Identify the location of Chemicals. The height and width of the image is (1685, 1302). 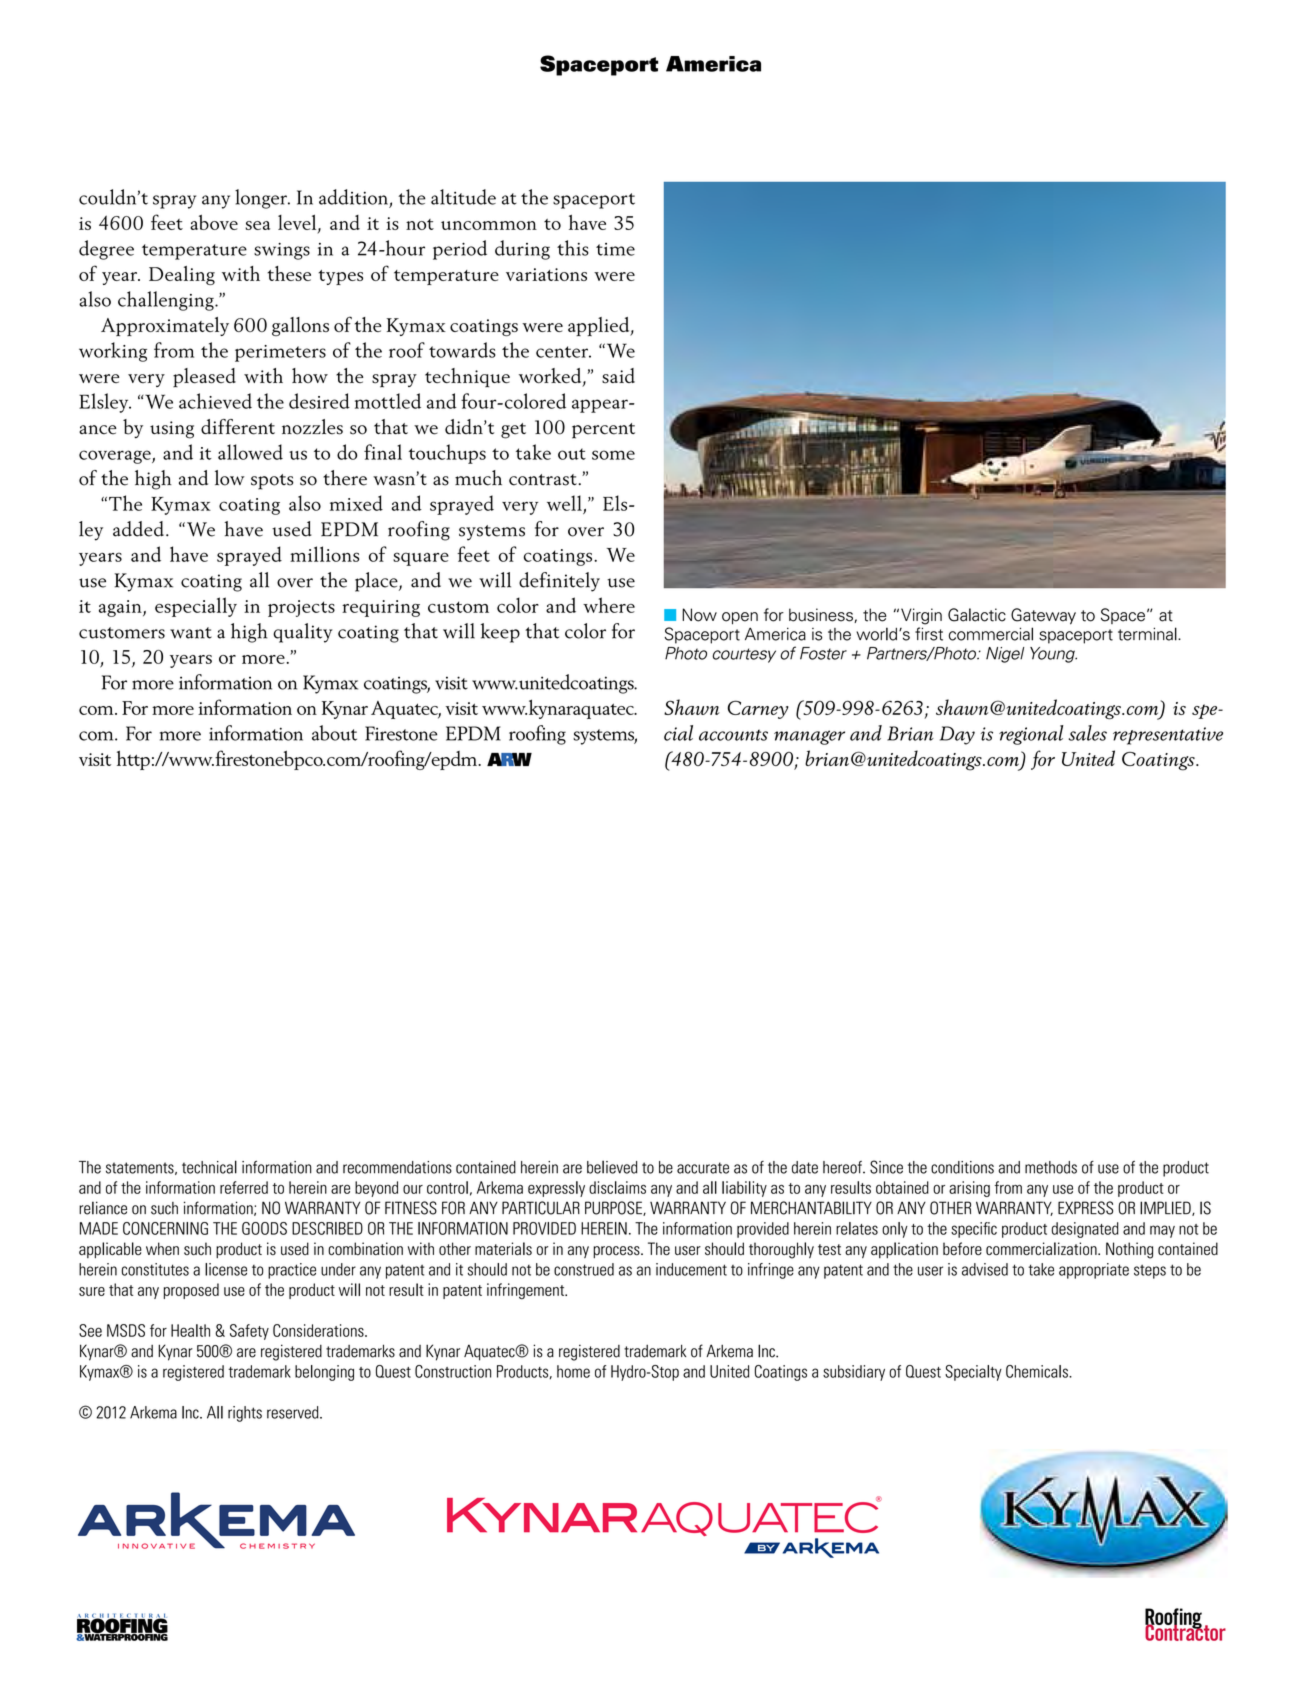
(1038, 1371).
